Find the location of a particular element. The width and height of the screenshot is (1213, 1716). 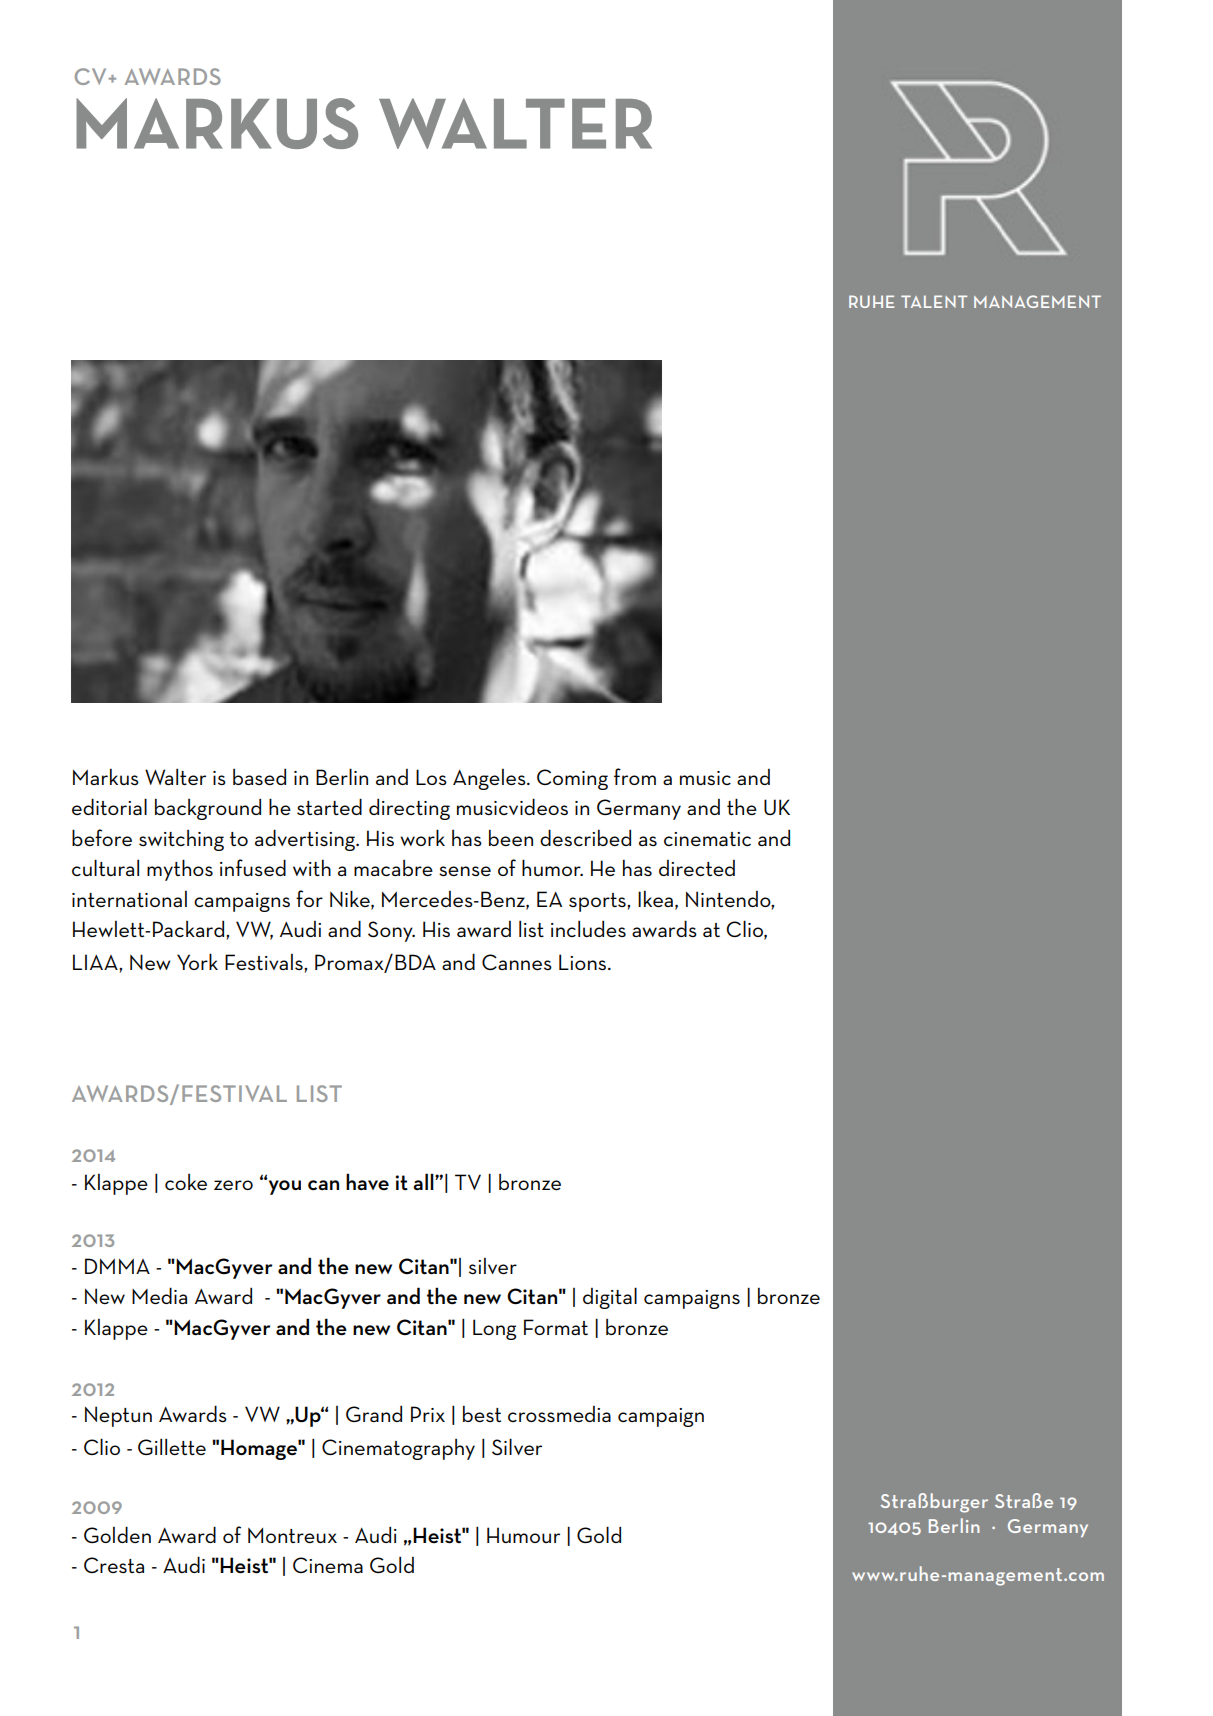

Humour is located at coordinates (523, 1535).
